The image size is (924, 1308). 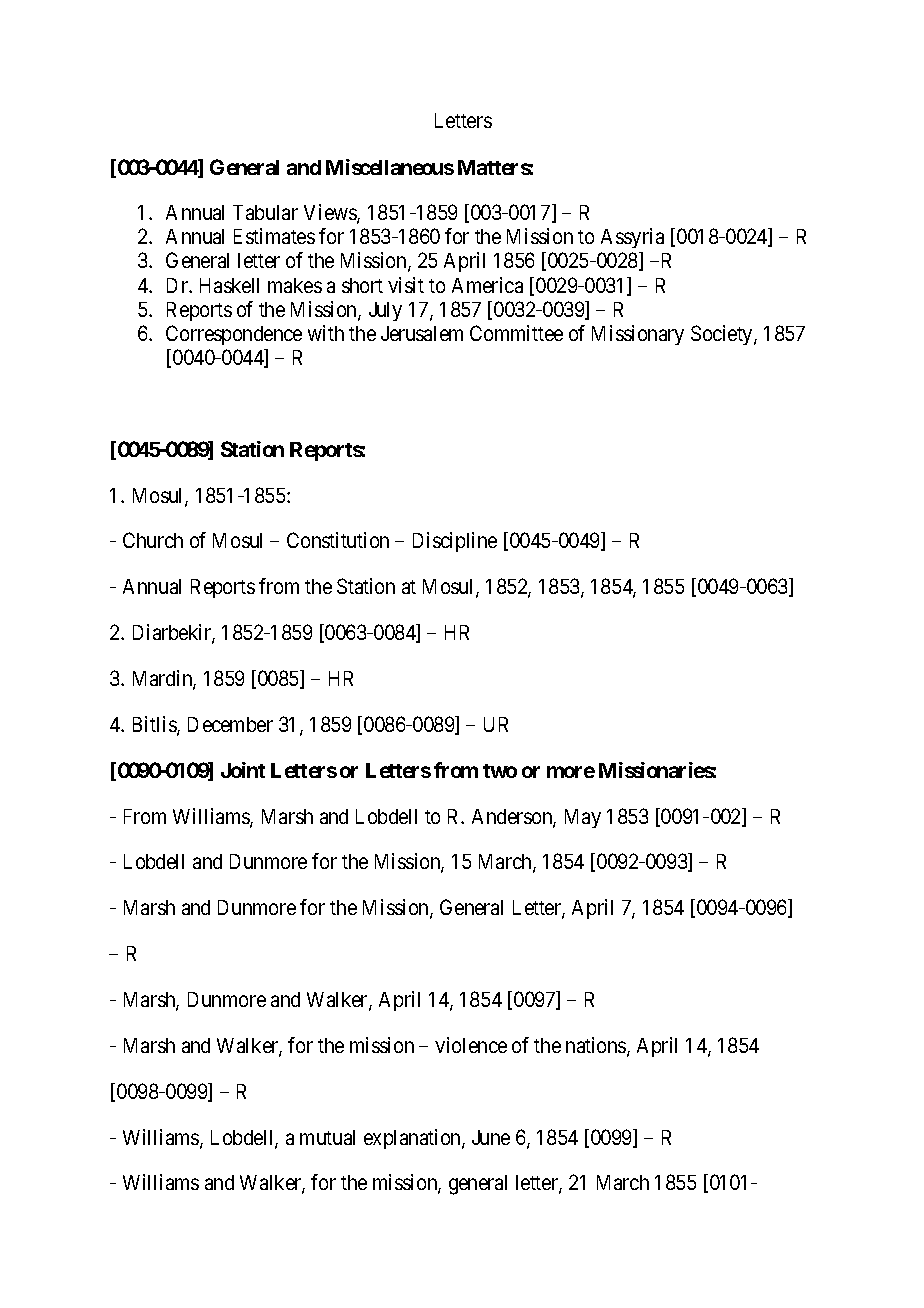 What do you see at coordinates (422, 333) in the screenshot?
I see `Jerusalem` at bounding box center [422, 333].
